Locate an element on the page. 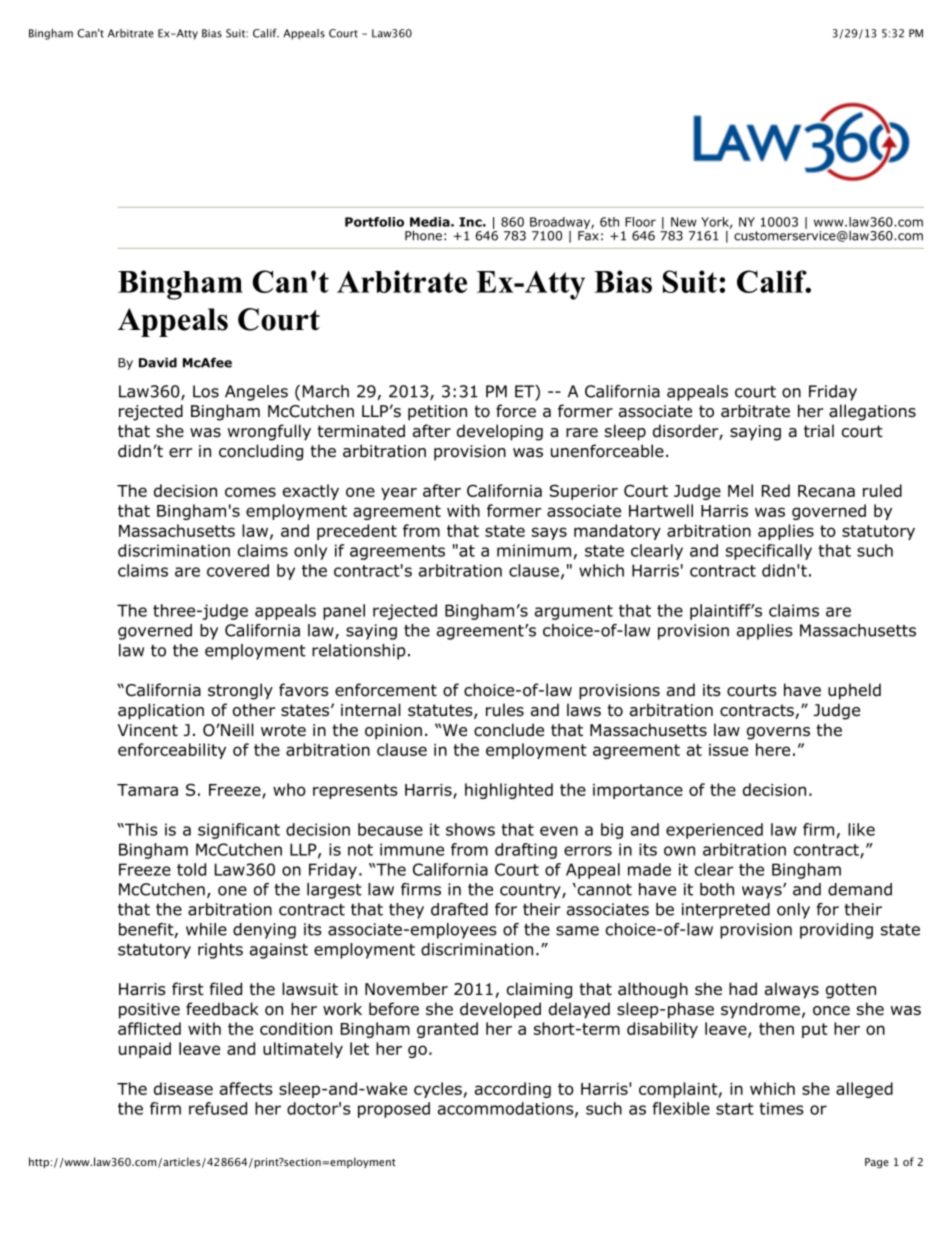 The width and height of the page is (952, 1233). Fax is located at coordinates (588, 236).
